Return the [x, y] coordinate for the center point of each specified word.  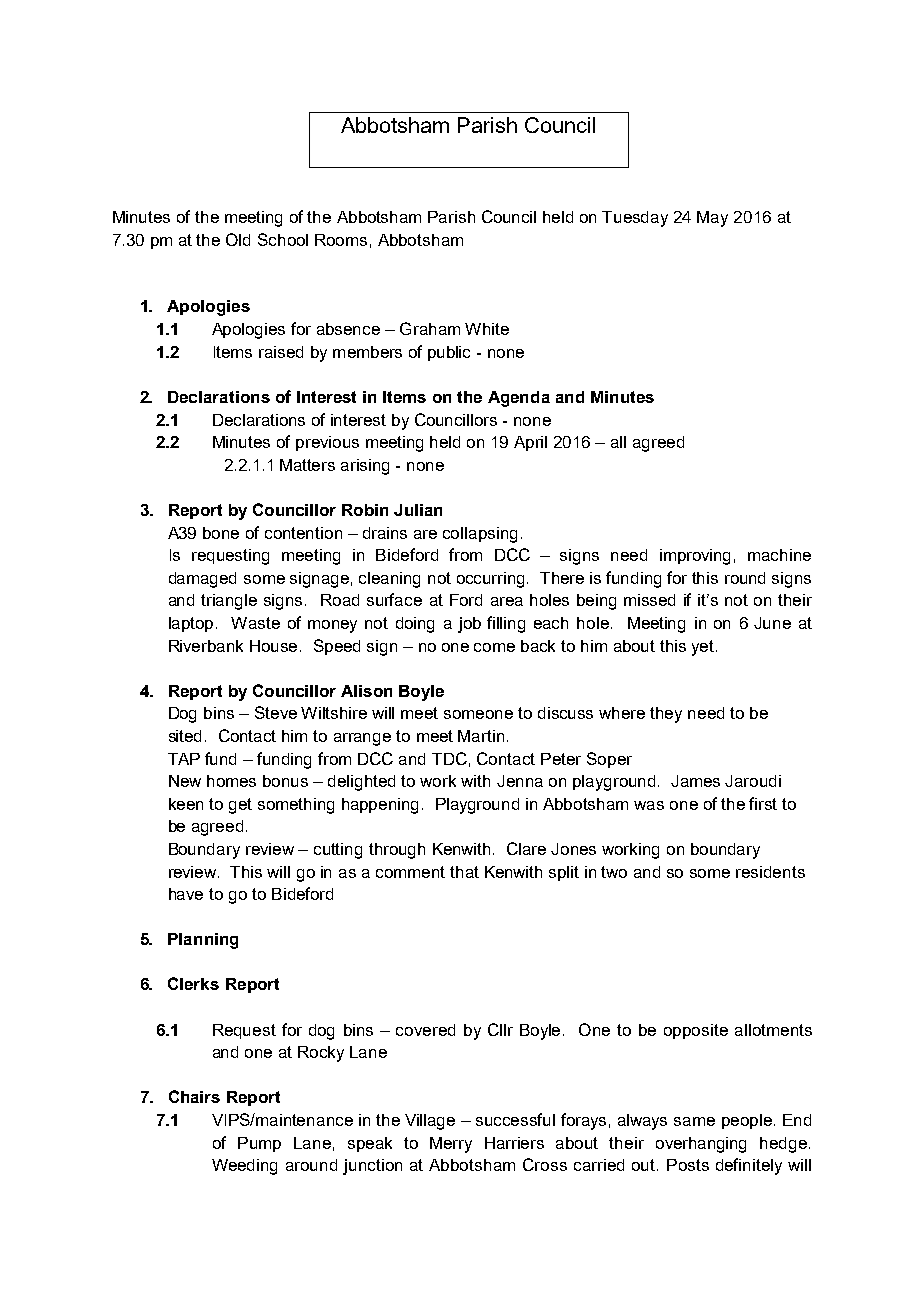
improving [695, 557]
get [240, 806]
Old [238, 239]
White [487, 329]
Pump [259, 1144]
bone [221, 533]
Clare [526, 848]
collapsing [480, 535]
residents [770, 872]
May [712, 219]
